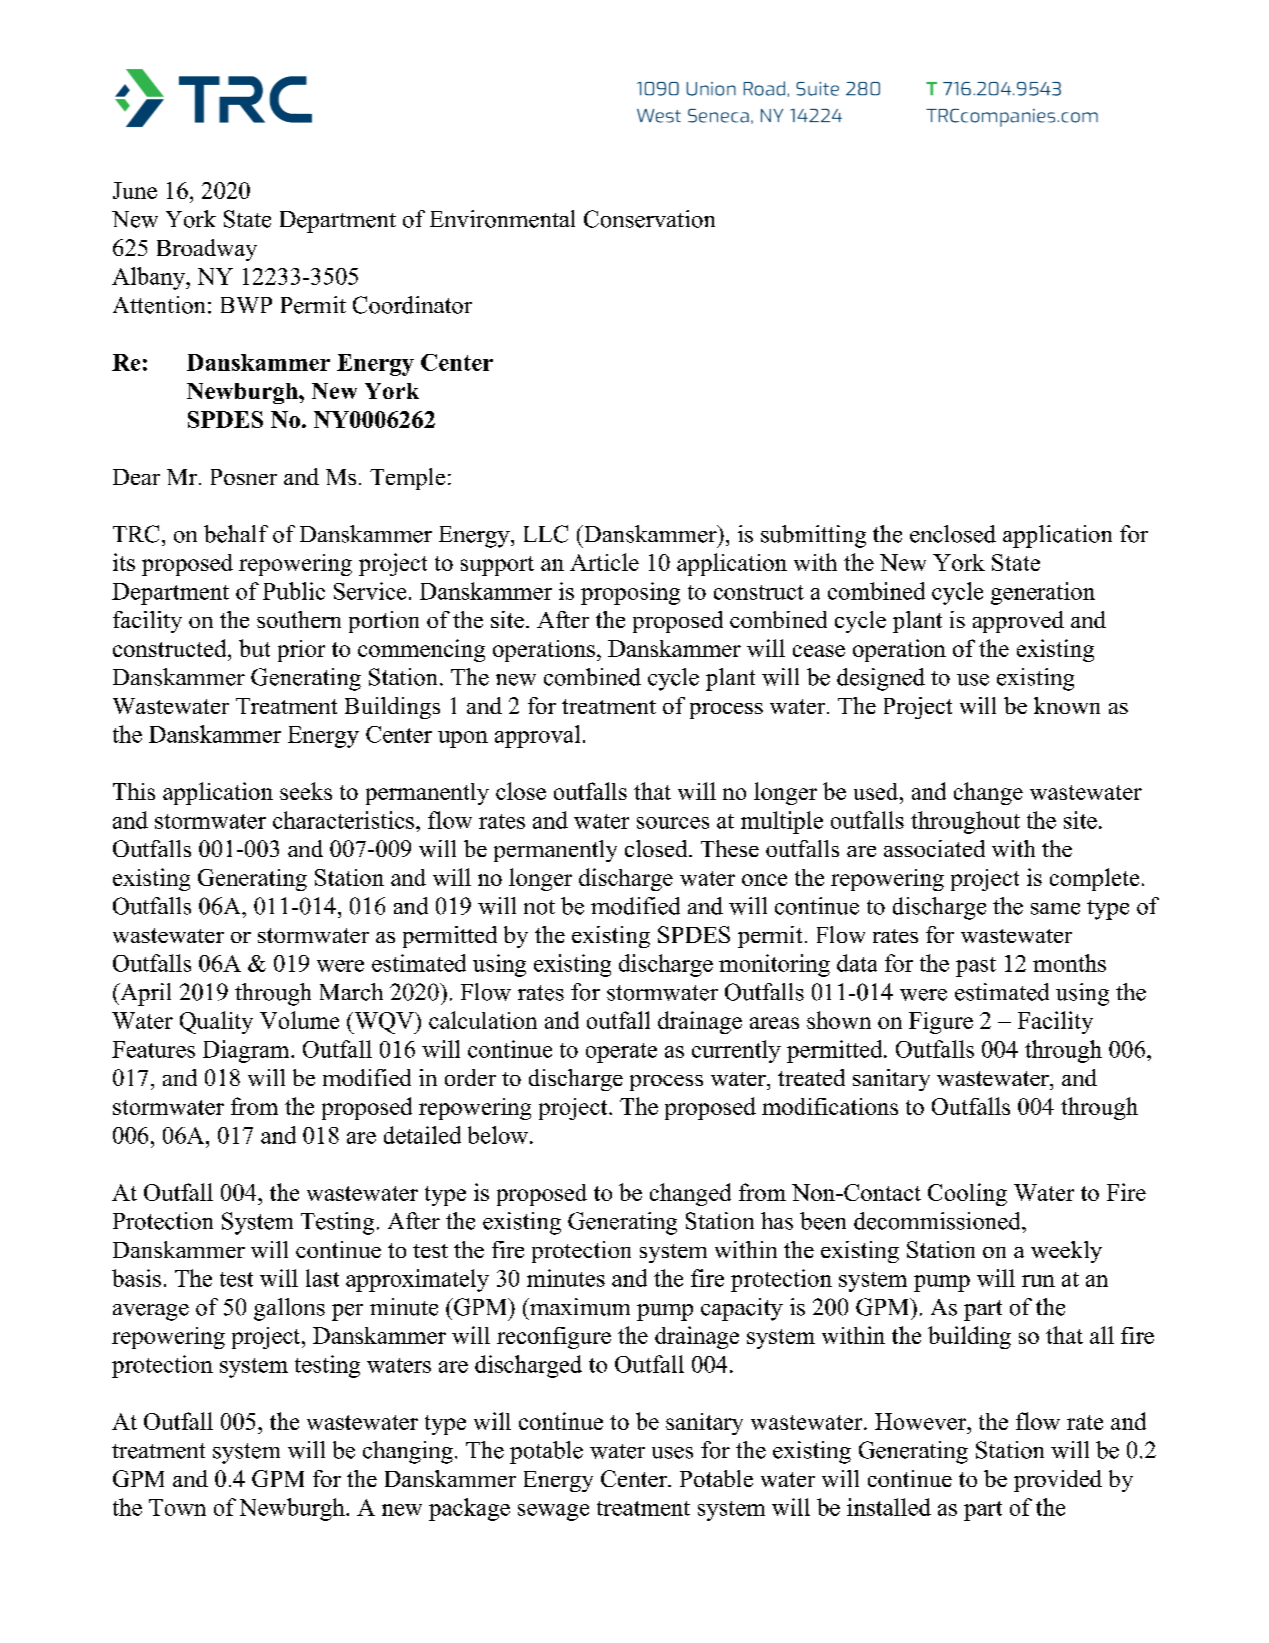 Image resolution: width=1269 pixels, height=1643 pixels. What do you see at coordinates (649, 219) in the page?
I see `Conservation` at bounding box center [649, 219].
